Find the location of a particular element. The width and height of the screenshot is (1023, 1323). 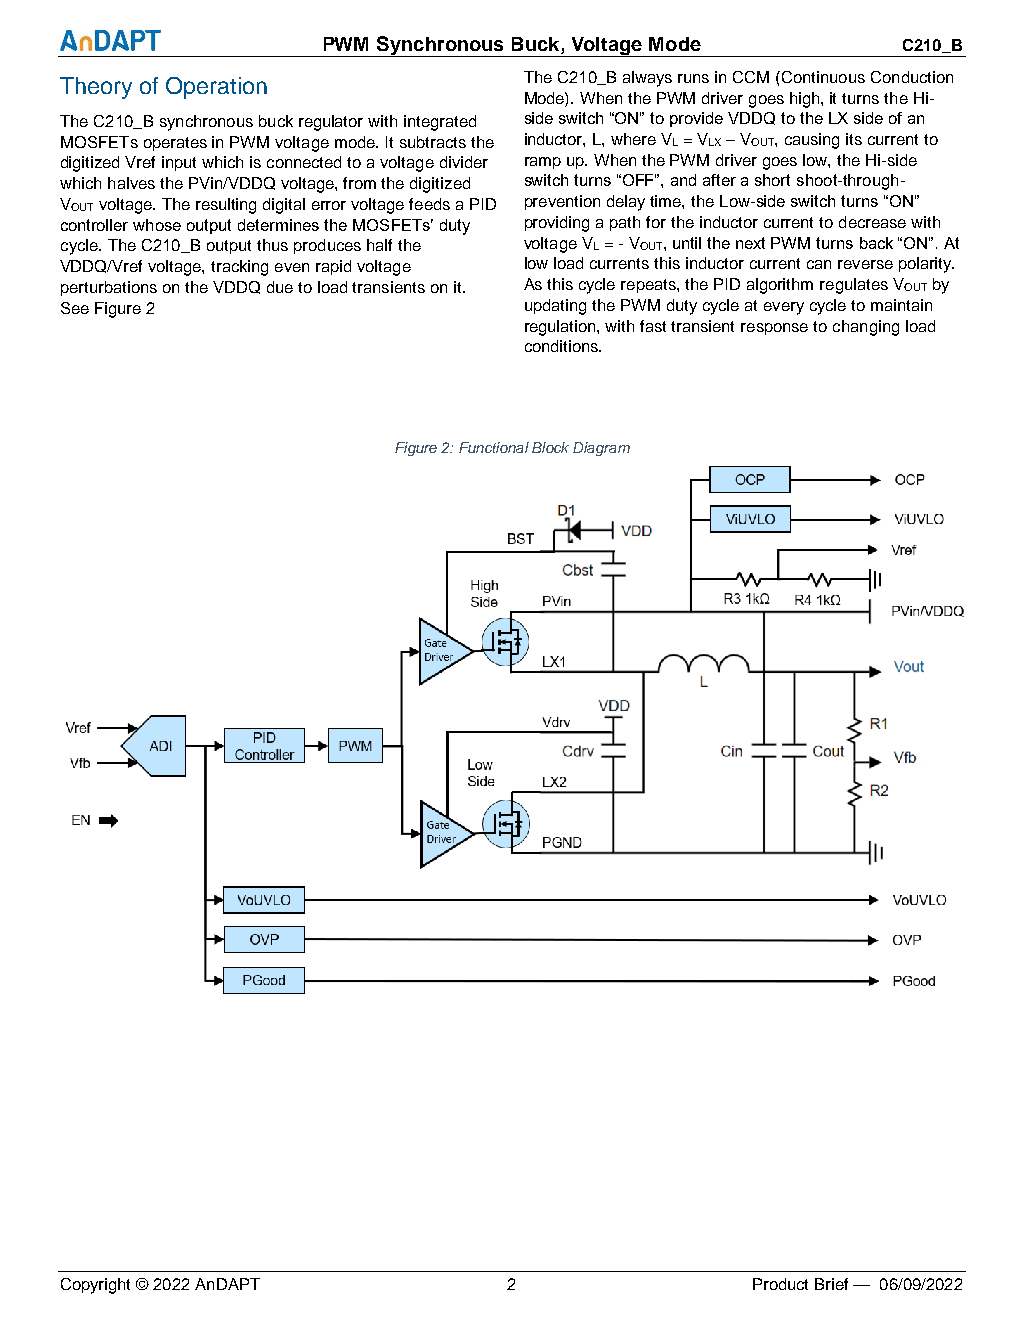

conditions is located at coordinates (563, 346).
